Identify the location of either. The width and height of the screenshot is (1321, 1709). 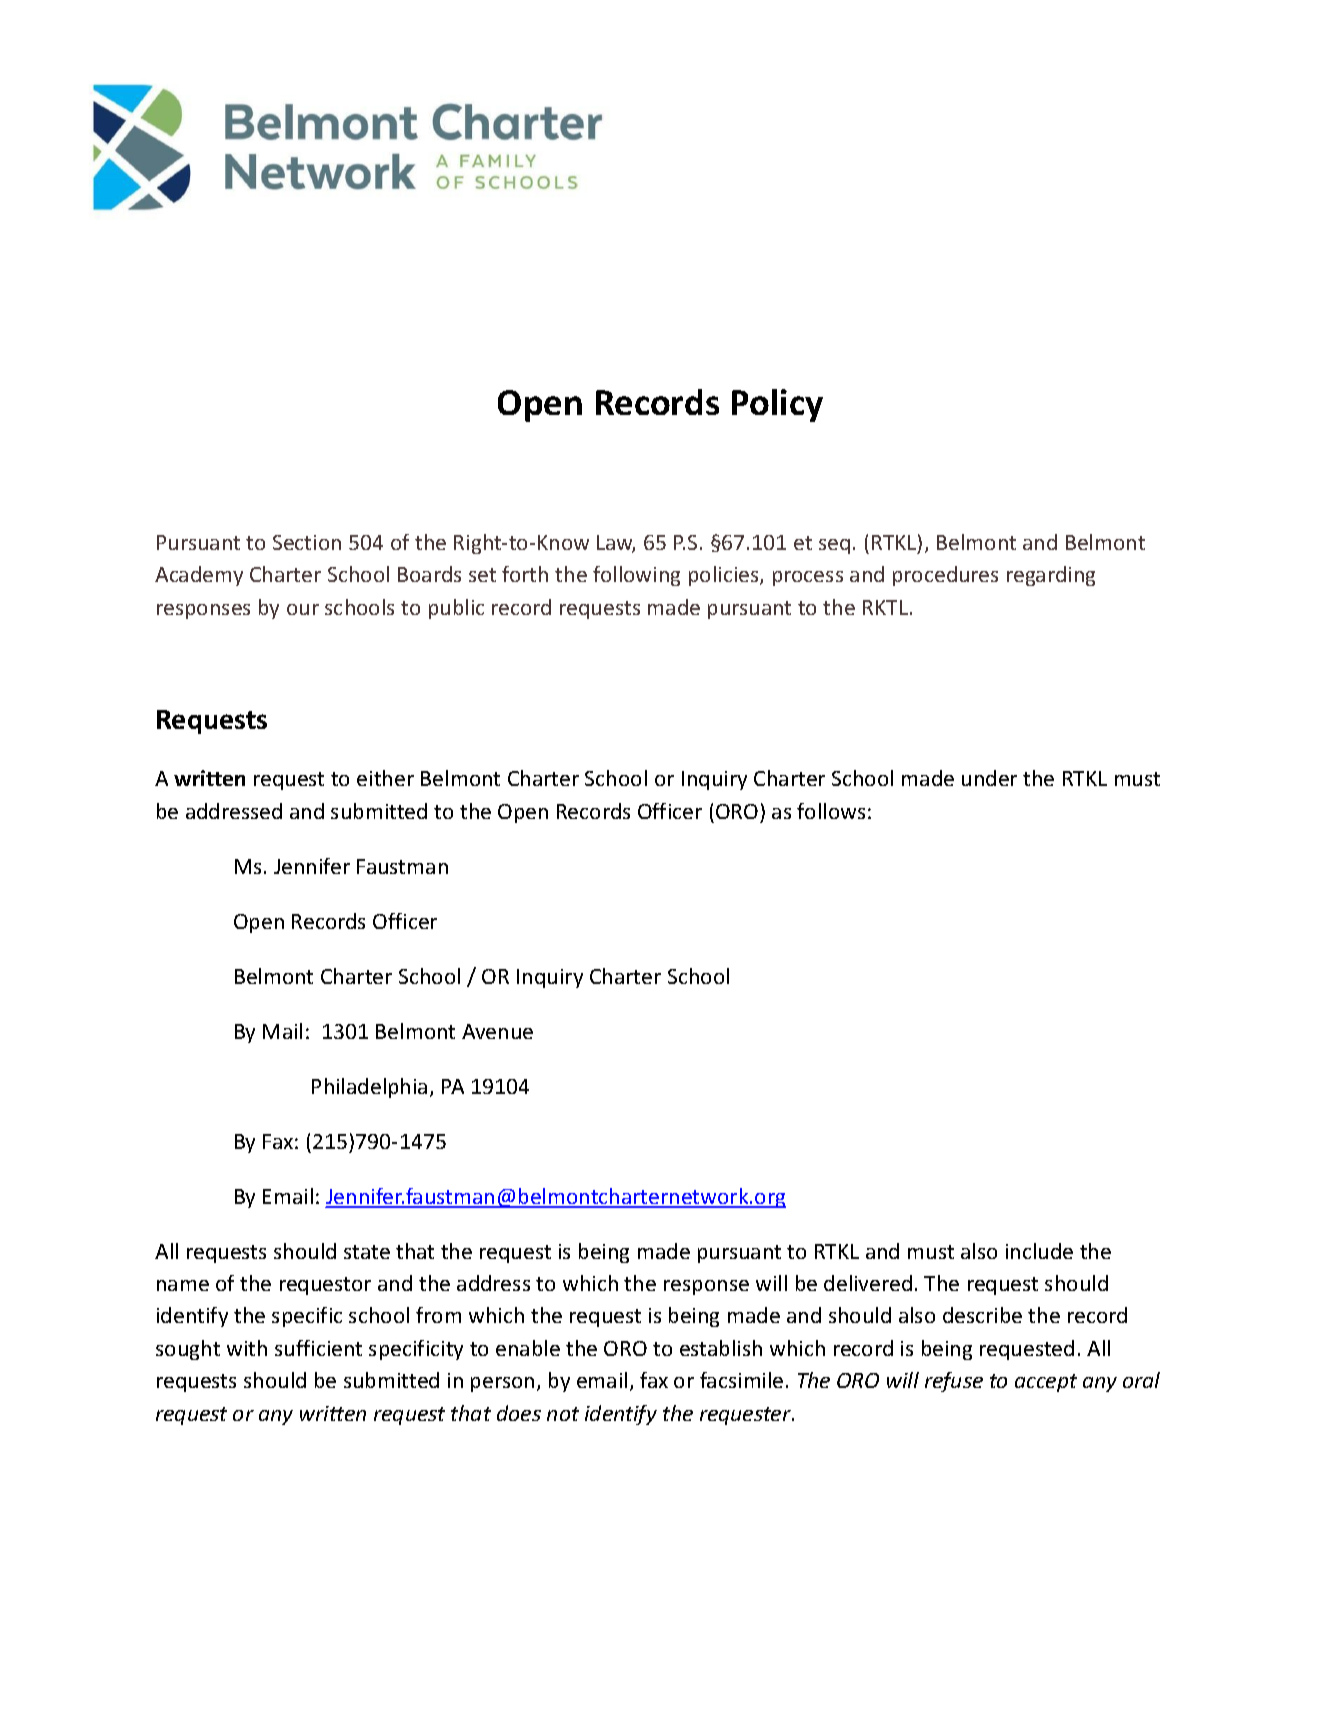
(385, 778).
